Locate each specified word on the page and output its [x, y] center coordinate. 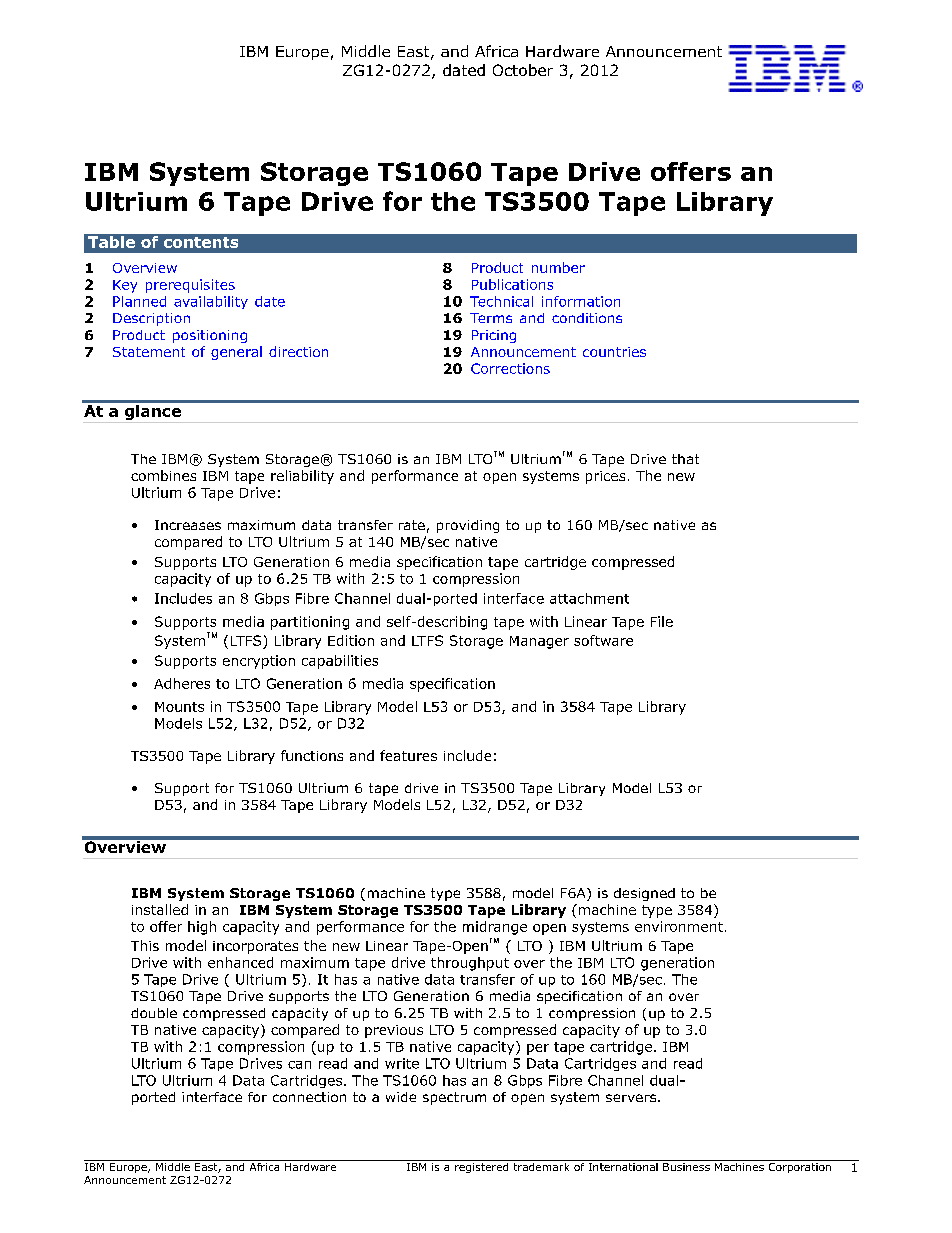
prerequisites [190, 286]
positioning [210, 336]
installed [160, 909]
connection [309, 1097]
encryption [259, 662]
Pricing [494, 336]
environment [679, 926]
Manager [539, 642]
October [523, 70]
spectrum [454, 1098]
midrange [495, 928]
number [558, 267]
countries [614, 352]
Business [686, 1165]
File [662, 621]
